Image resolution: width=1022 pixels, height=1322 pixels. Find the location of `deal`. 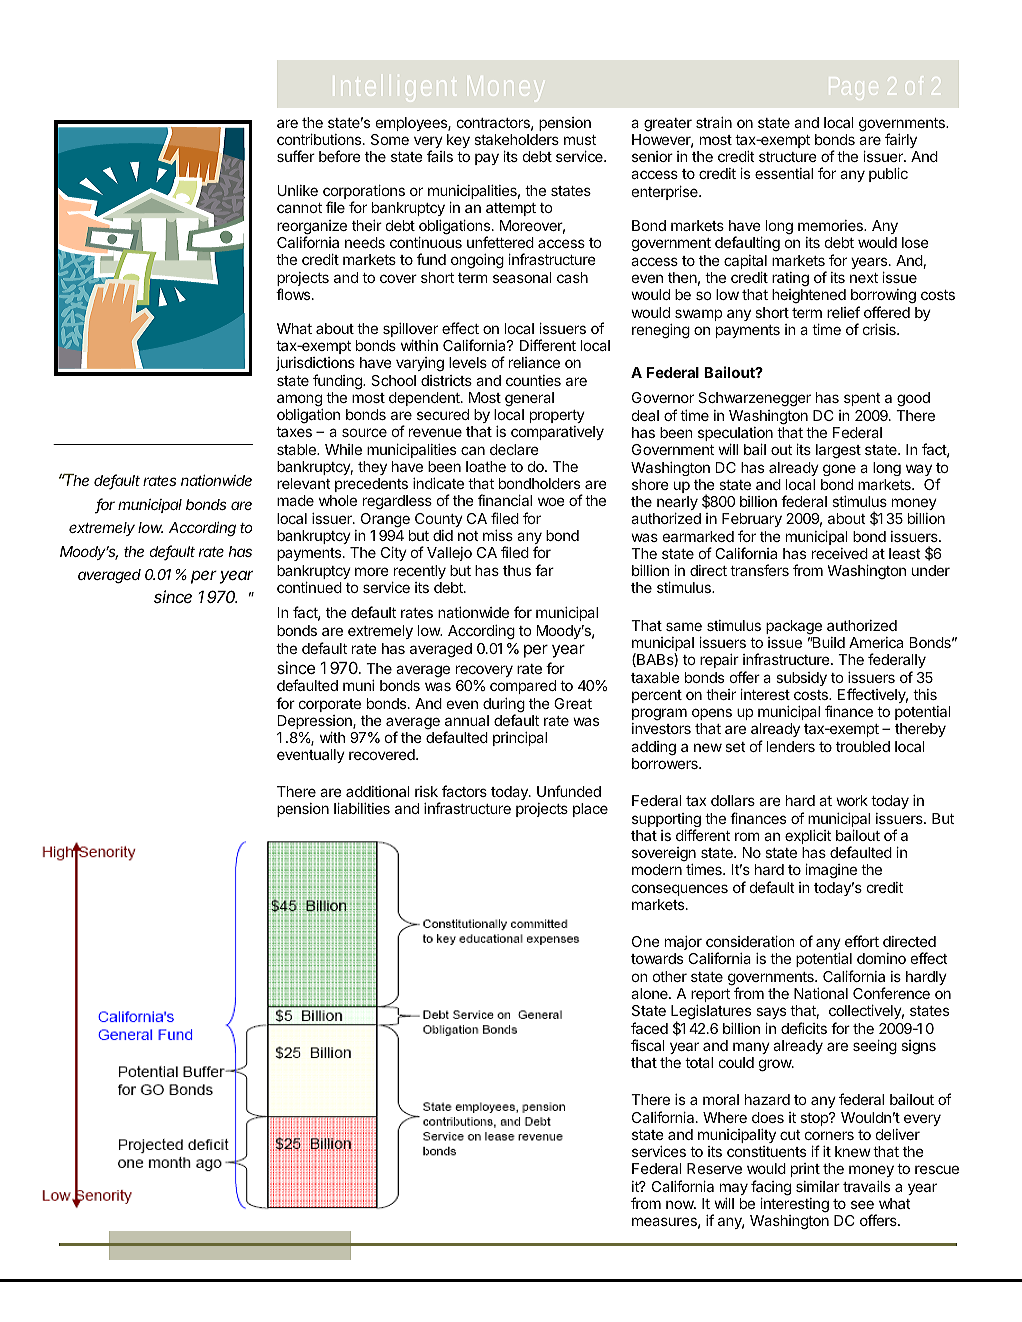

deal is located at coordinates (645, 415).
